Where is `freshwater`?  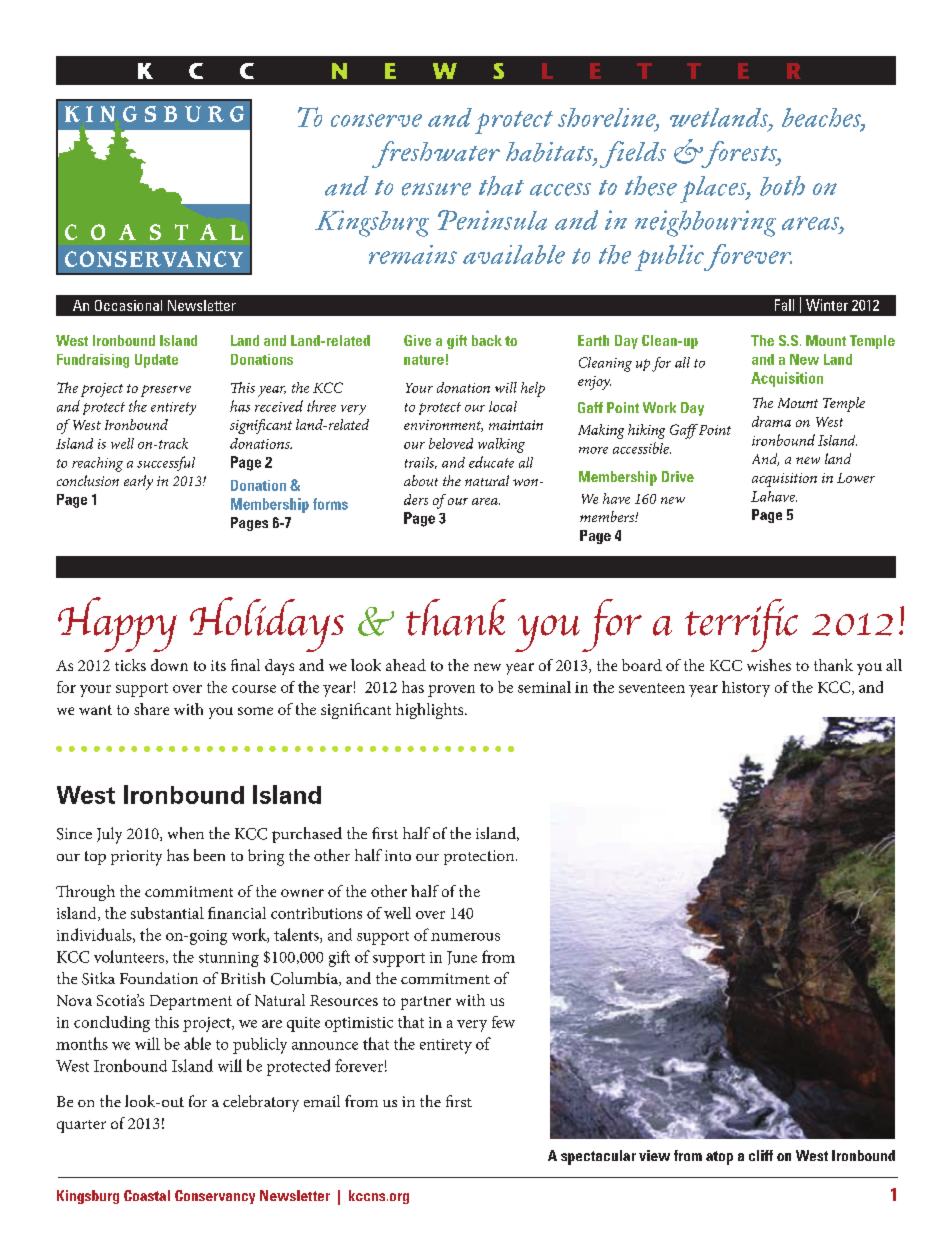 freshwater is located at coordinates (436, 154).
